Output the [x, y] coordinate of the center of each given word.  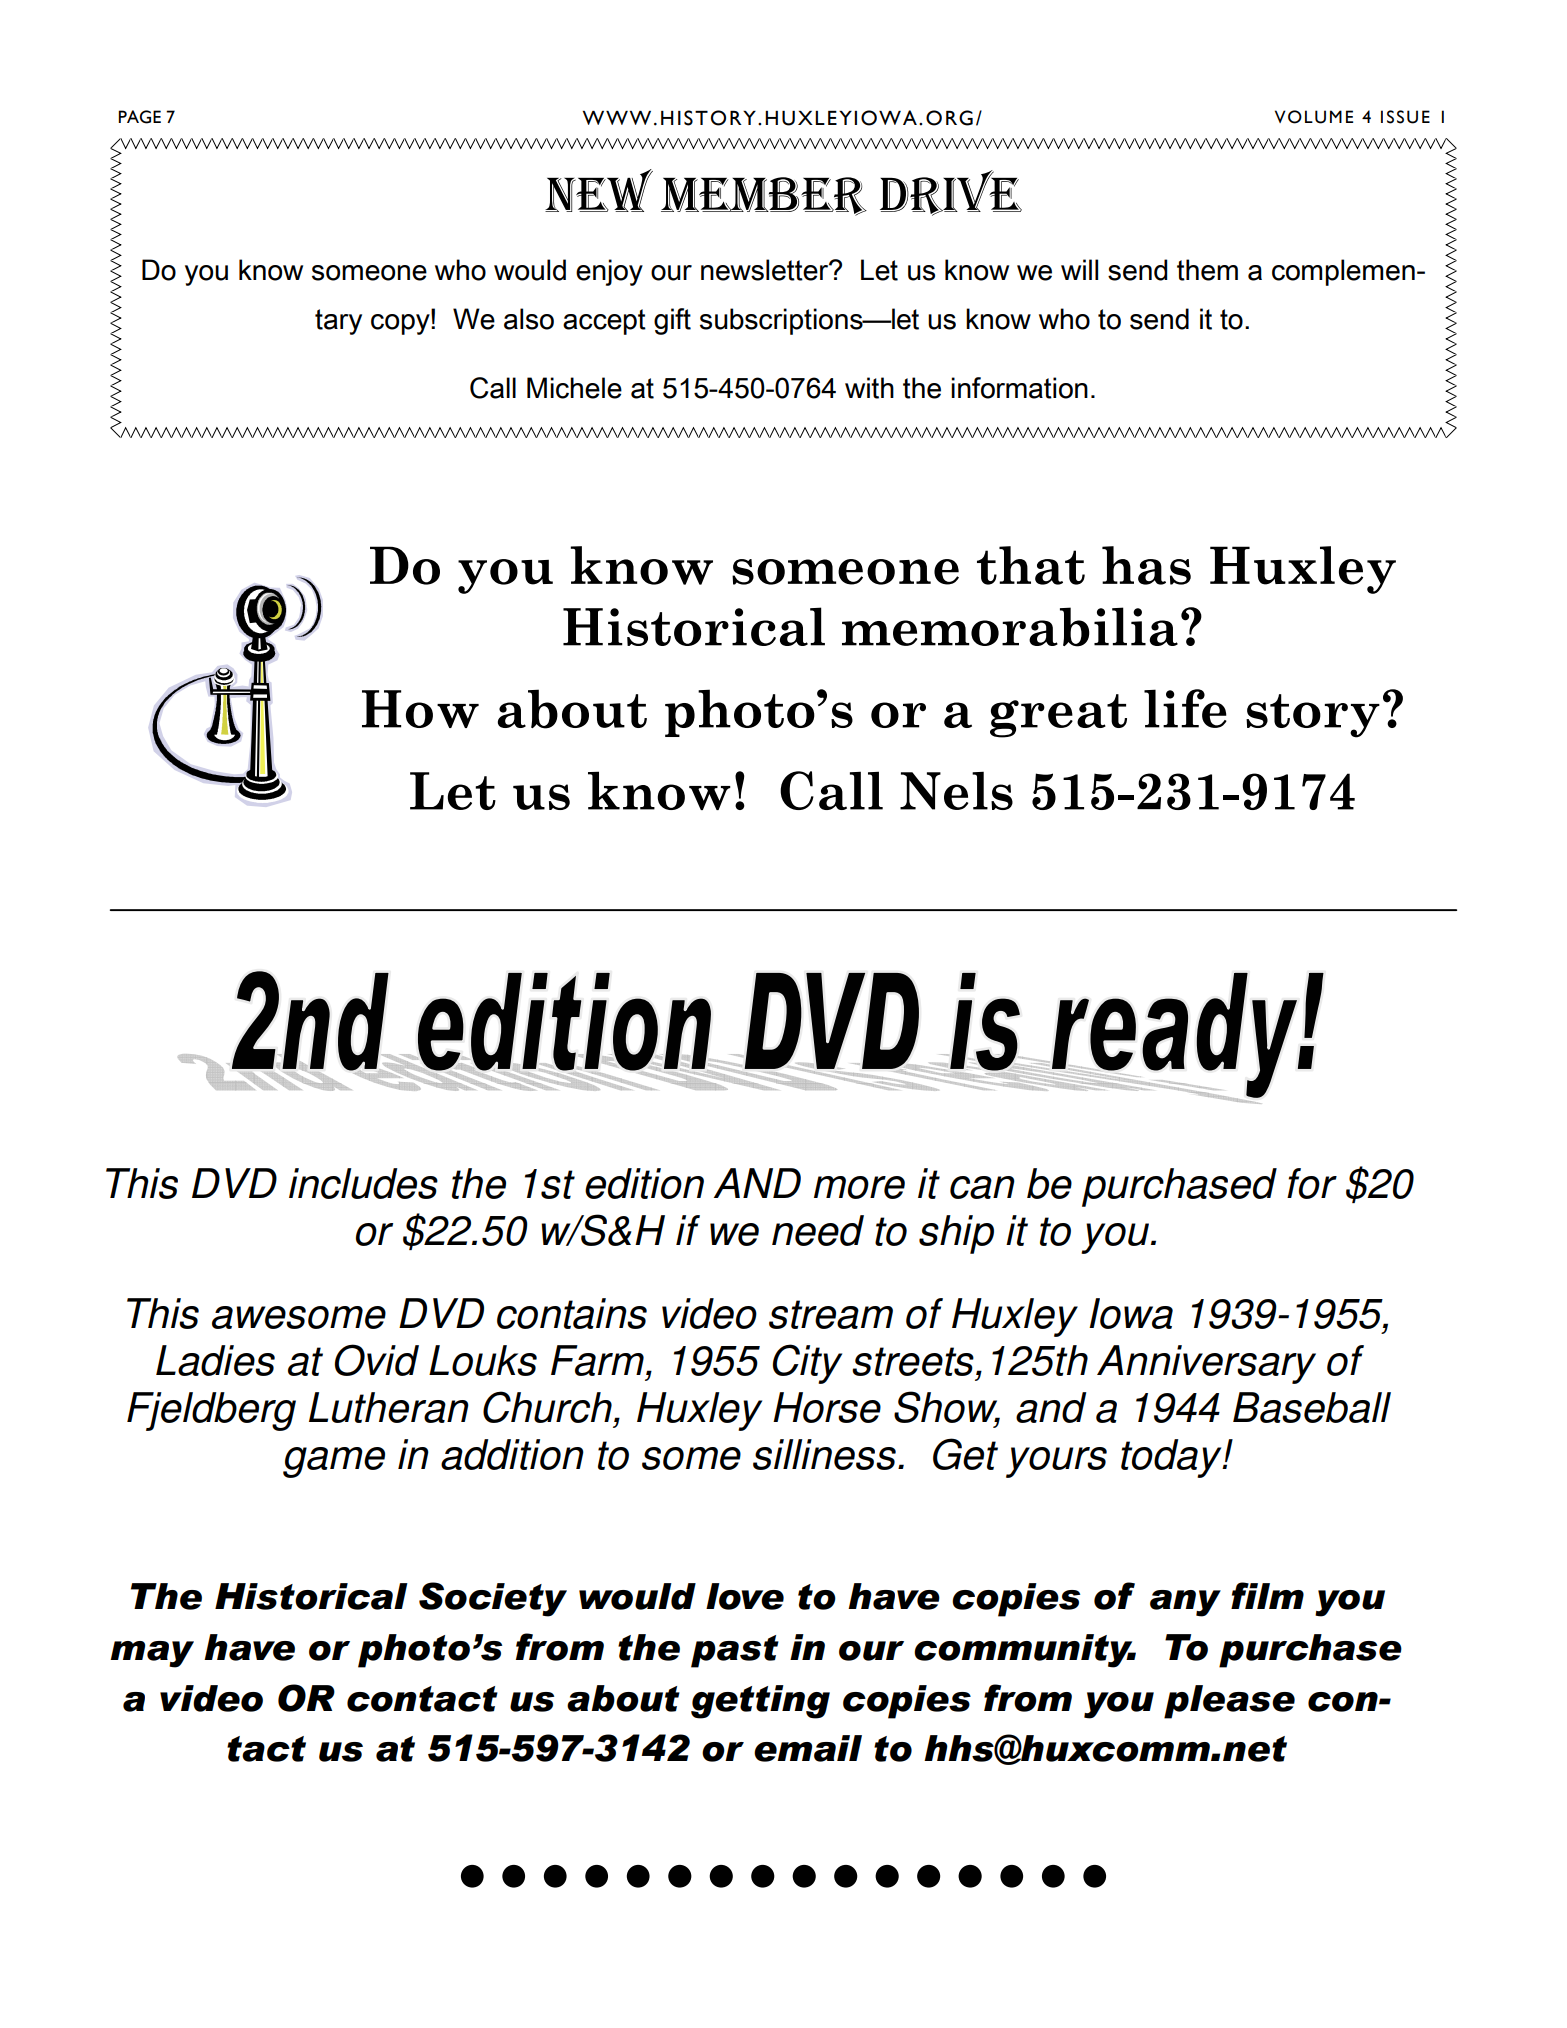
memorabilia [1010, 627]
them [1207, 270]
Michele [574, 388]
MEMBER [764, 196]
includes [363, 1183]
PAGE [139, 117]
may [152, 1654]
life [1185, 708]
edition [644, 1183]
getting [760, 1702]
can [982, 1187]
